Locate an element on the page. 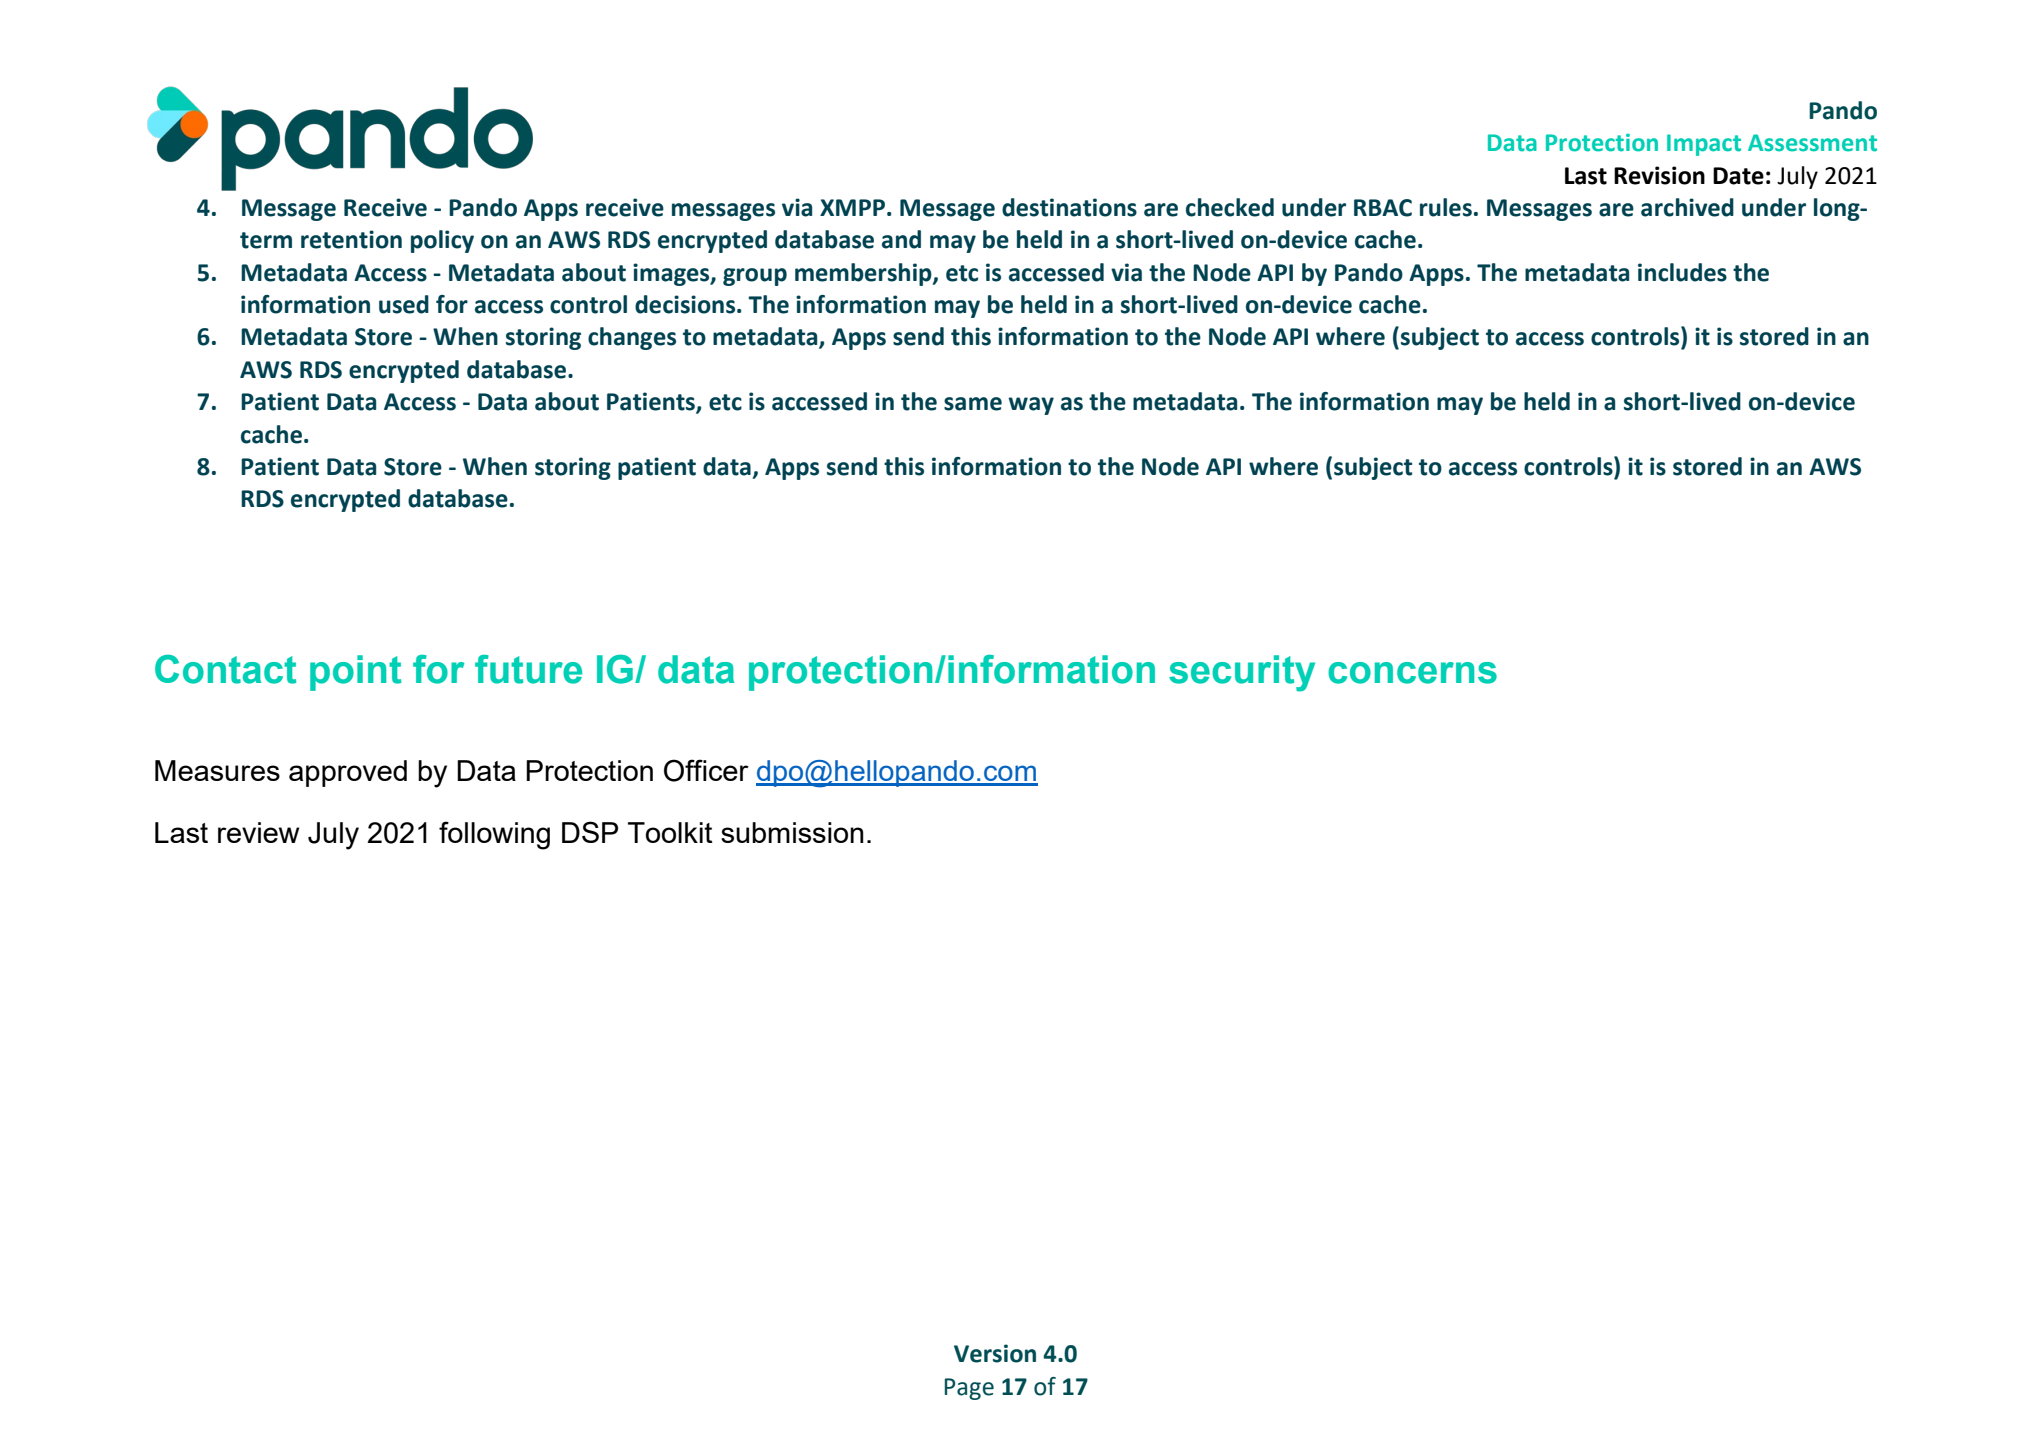  security is located at coordinates (1242, 673).
